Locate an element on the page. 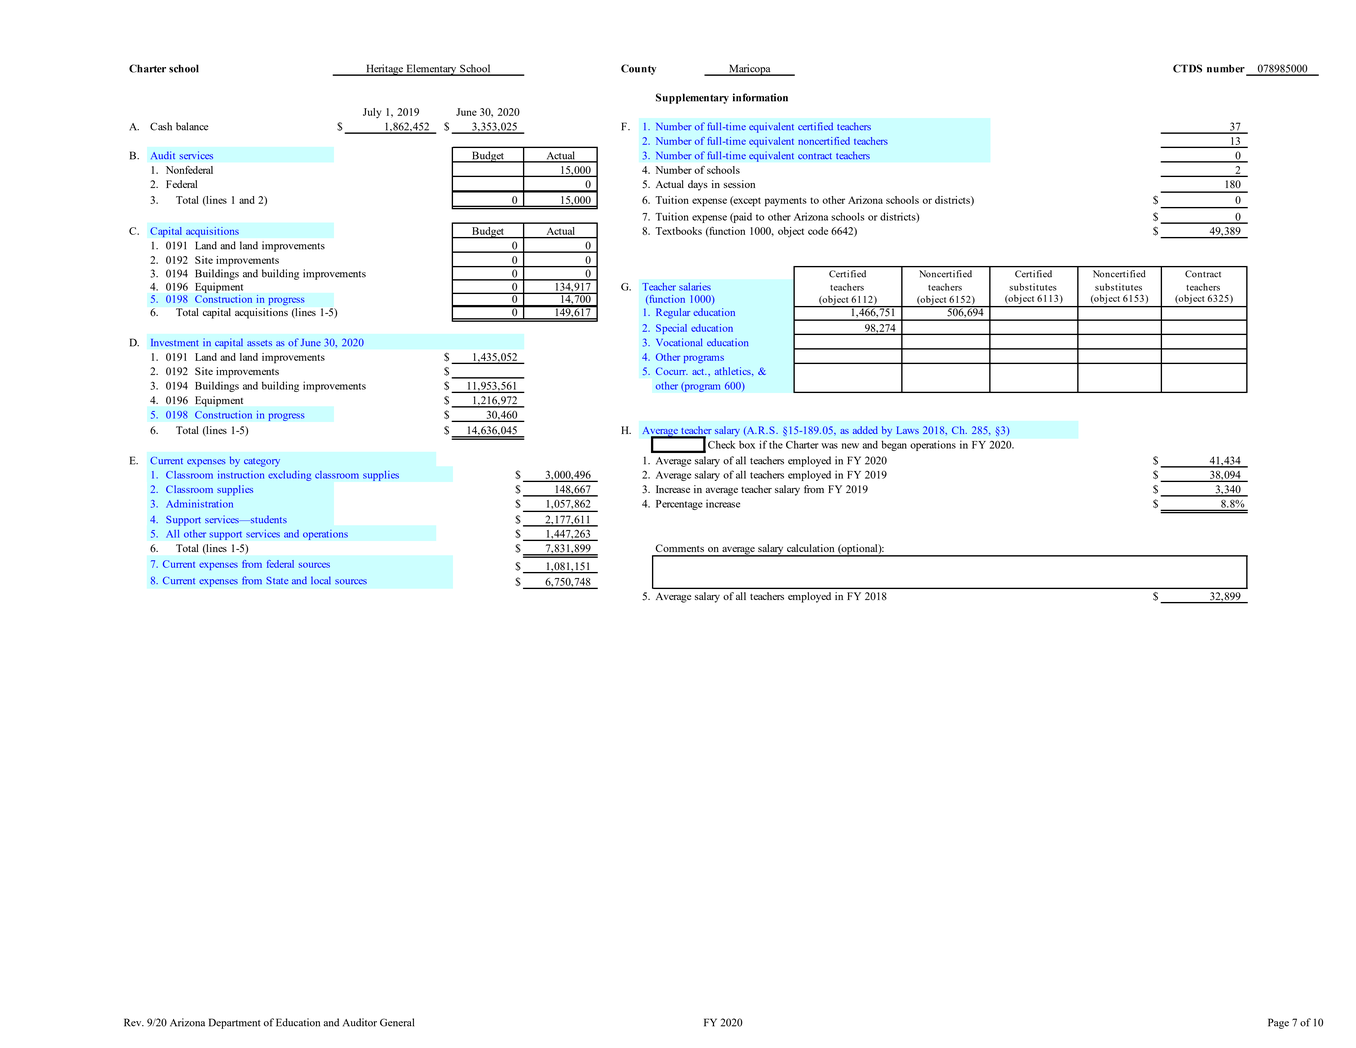  CTDS is located at coordinates (1187, 68).
